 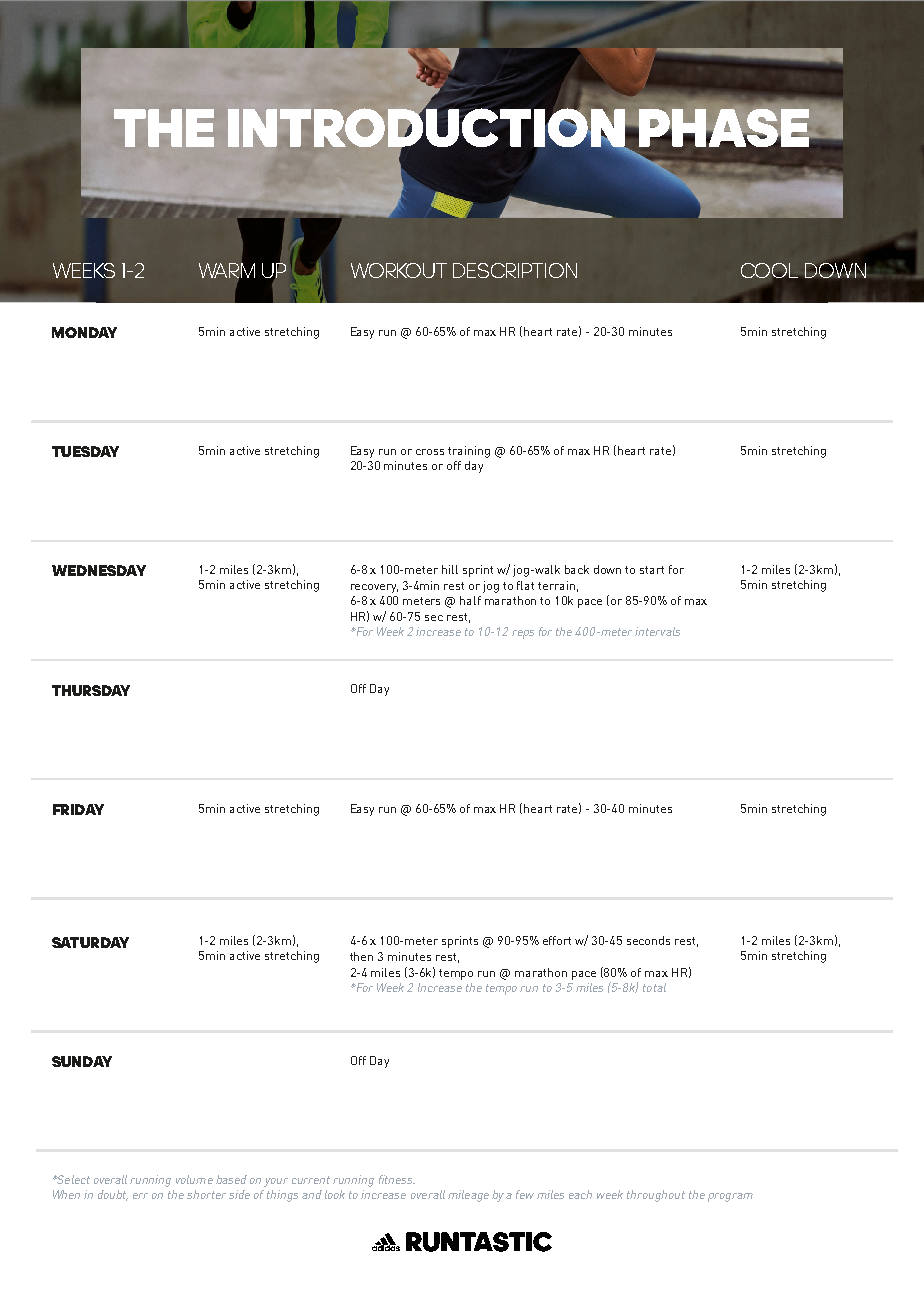 I want to click on start, so click(x=652, y=570).
